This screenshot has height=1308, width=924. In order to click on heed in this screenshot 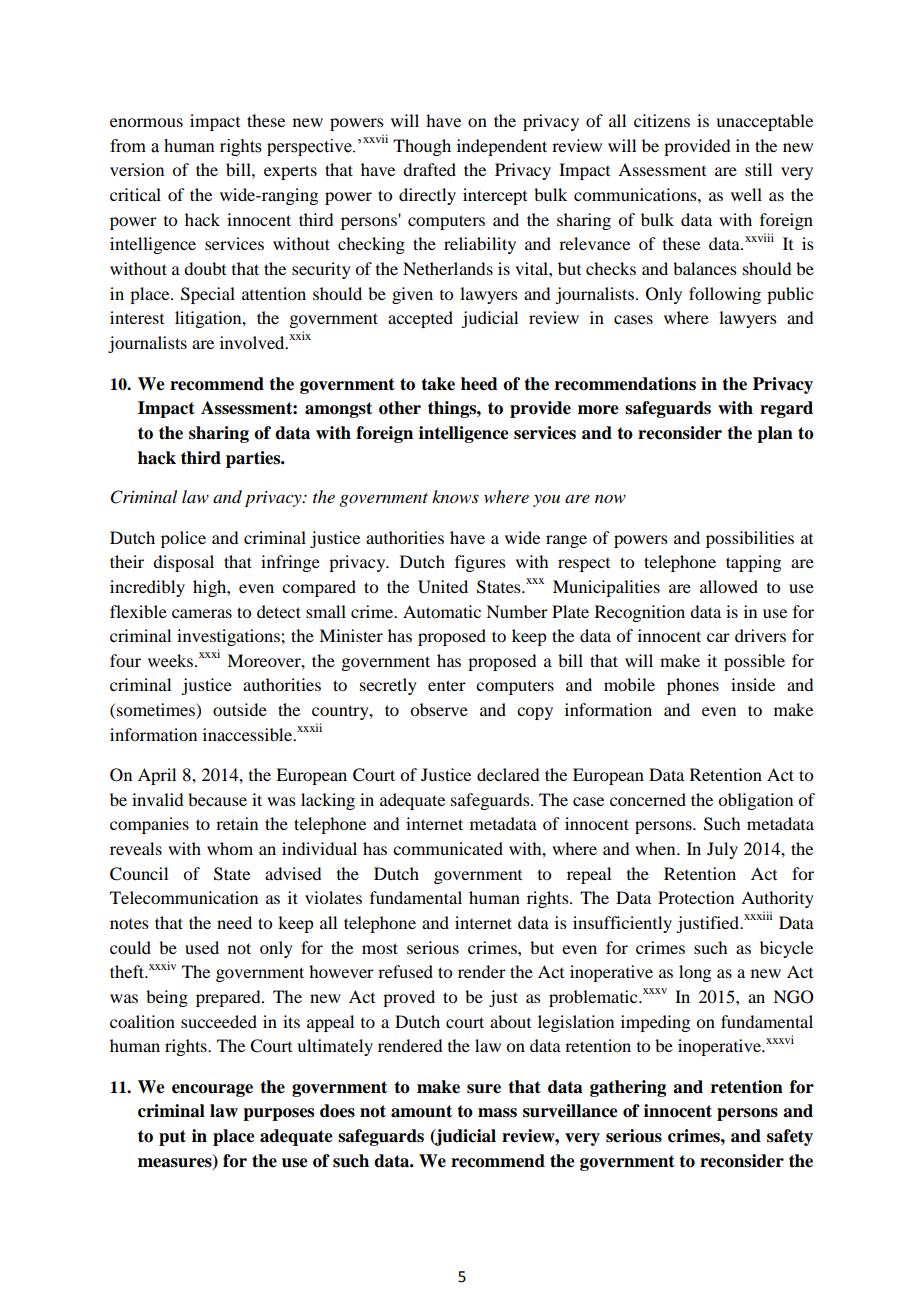, I will do `click(479, 384)`.
